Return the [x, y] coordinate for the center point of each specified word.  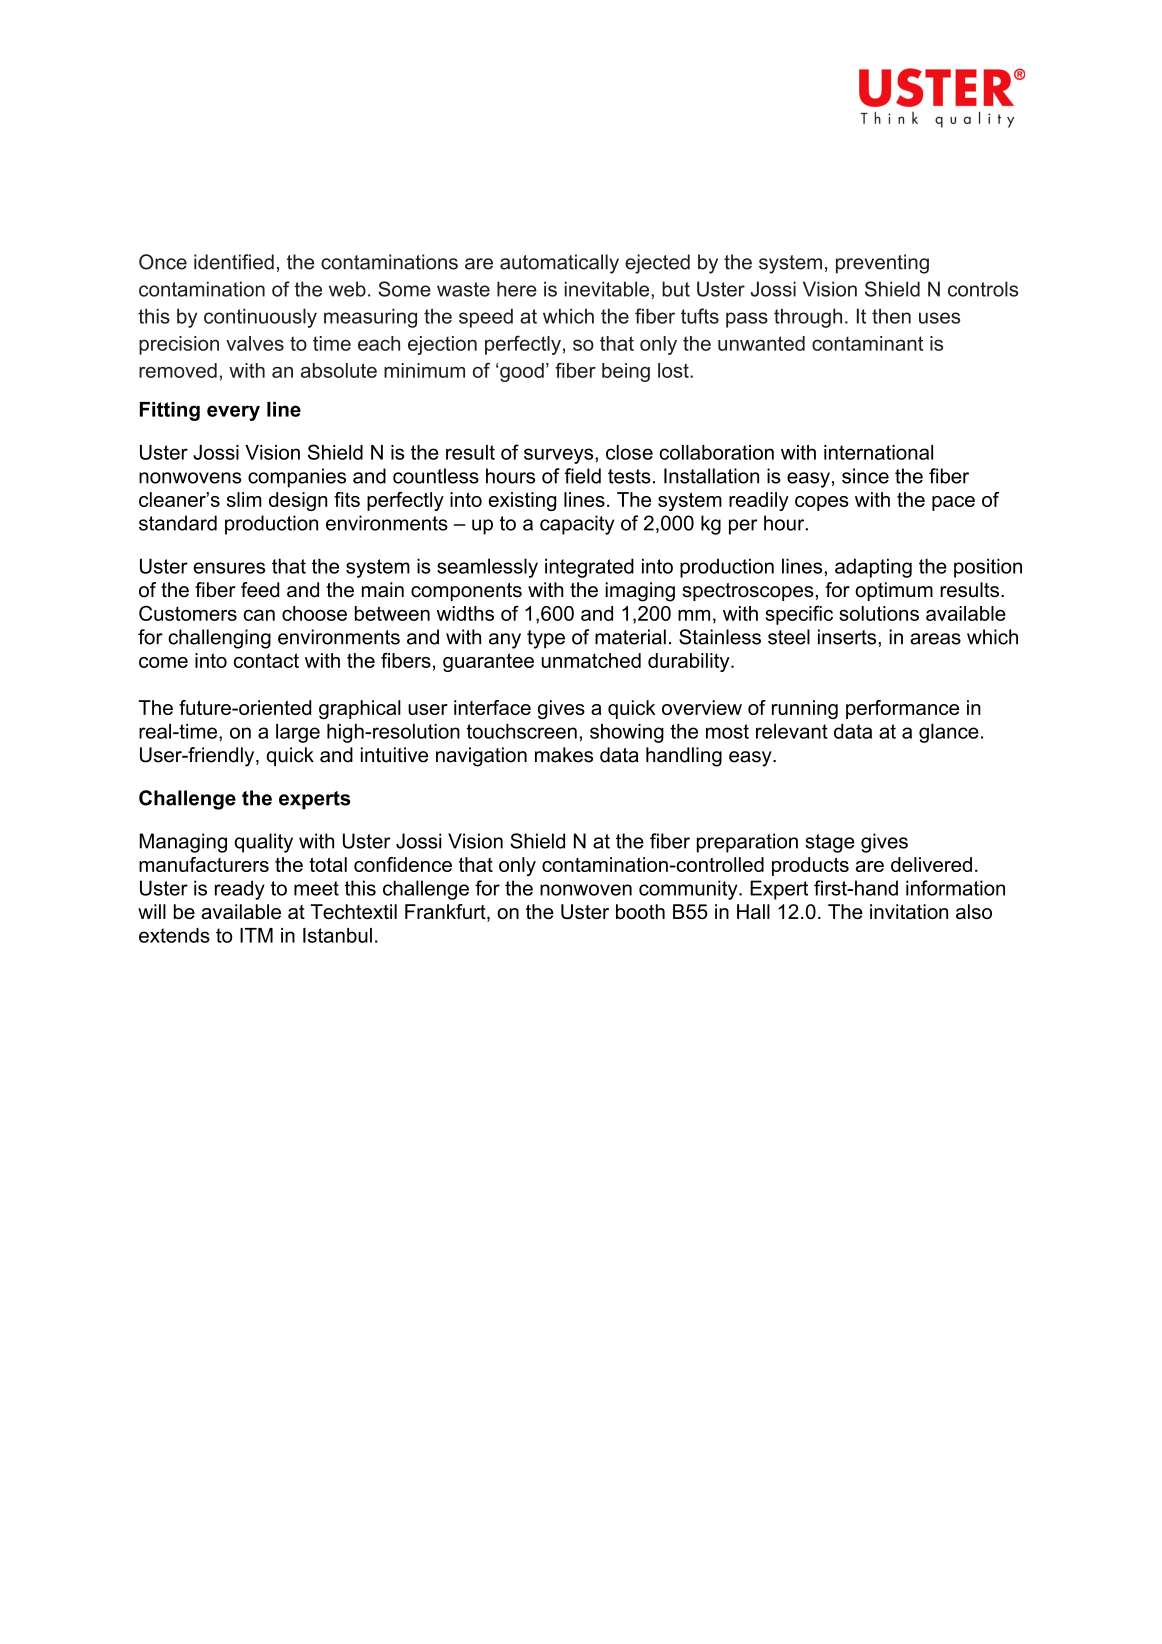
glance [949, 733]
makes [564, 755]
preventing [882, 264]
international [878, 452]
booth [640, 911]
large [298, 733]
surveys [560, 456]
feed [260, 590]
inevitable [608, 289]
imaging [640, 592]
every [233, 413]
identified [234, 262]
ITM [256, 935]
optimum [894, 591]
